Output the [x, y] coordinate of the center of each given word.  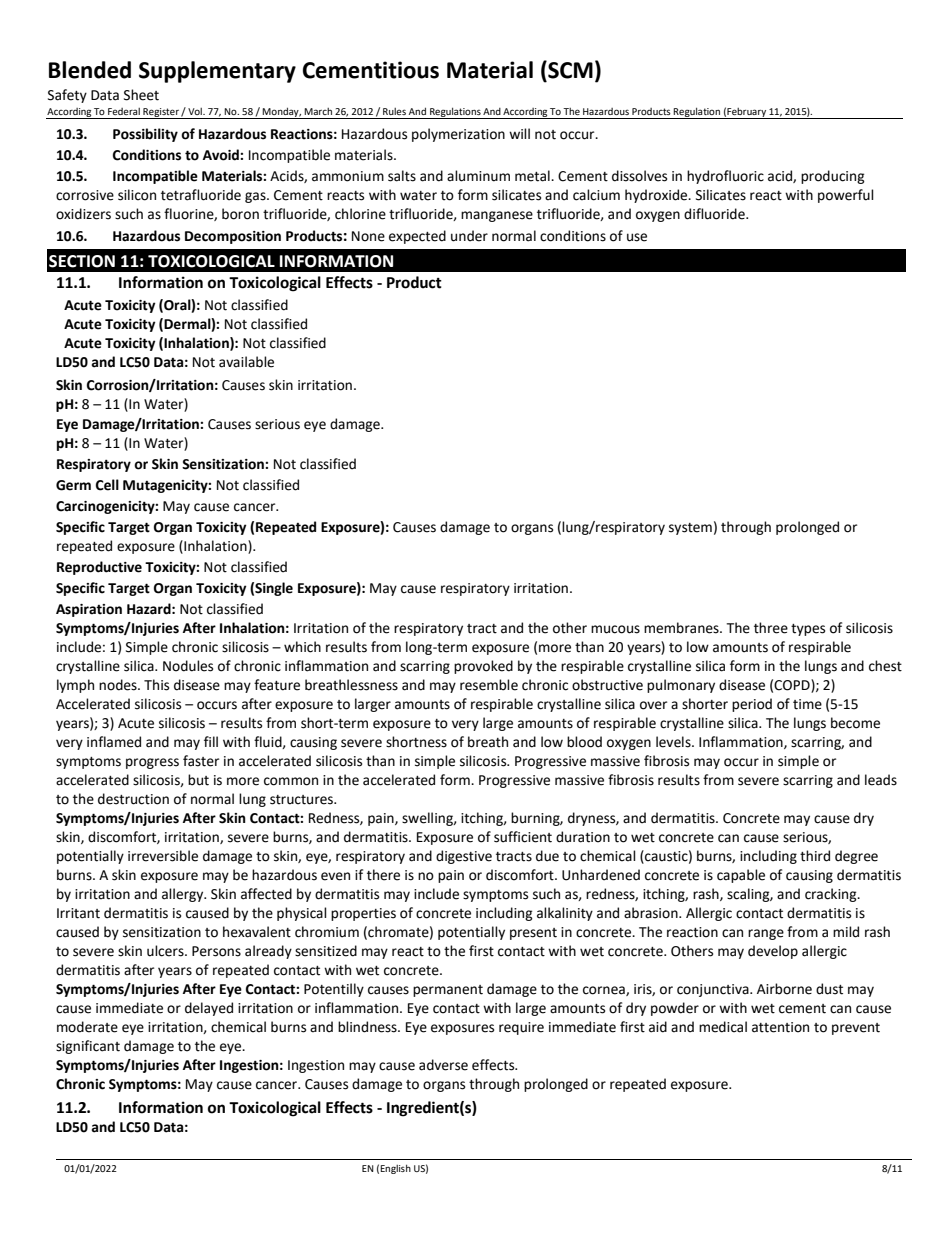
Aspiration [89, 610]
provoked [483, 667]
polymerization [458, 135]
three [771, 628]
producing [833, 177]
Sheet [141, 95]
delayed [209, 1009]
